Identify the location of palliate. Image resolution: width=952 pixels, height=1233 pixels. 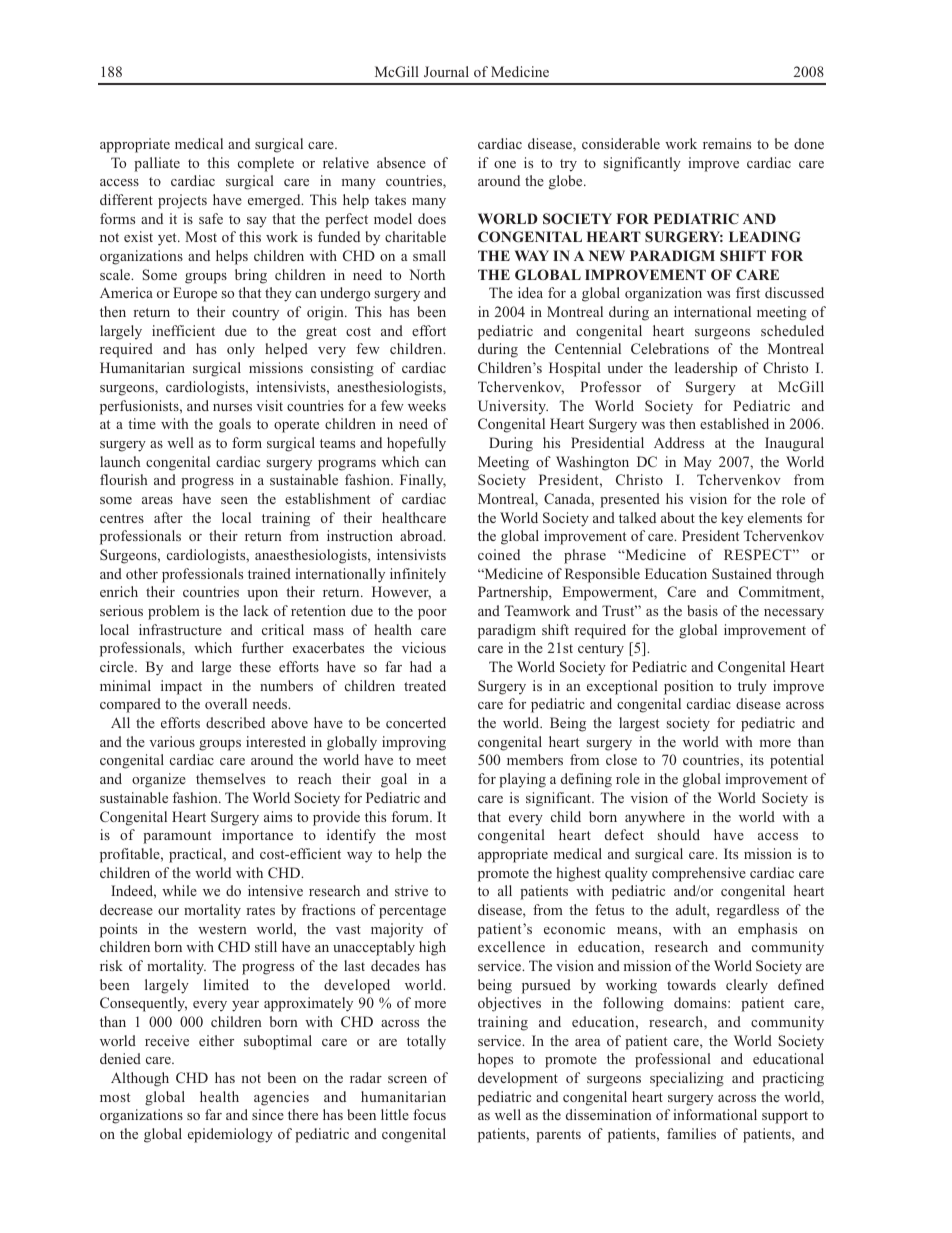
(157, 164).
